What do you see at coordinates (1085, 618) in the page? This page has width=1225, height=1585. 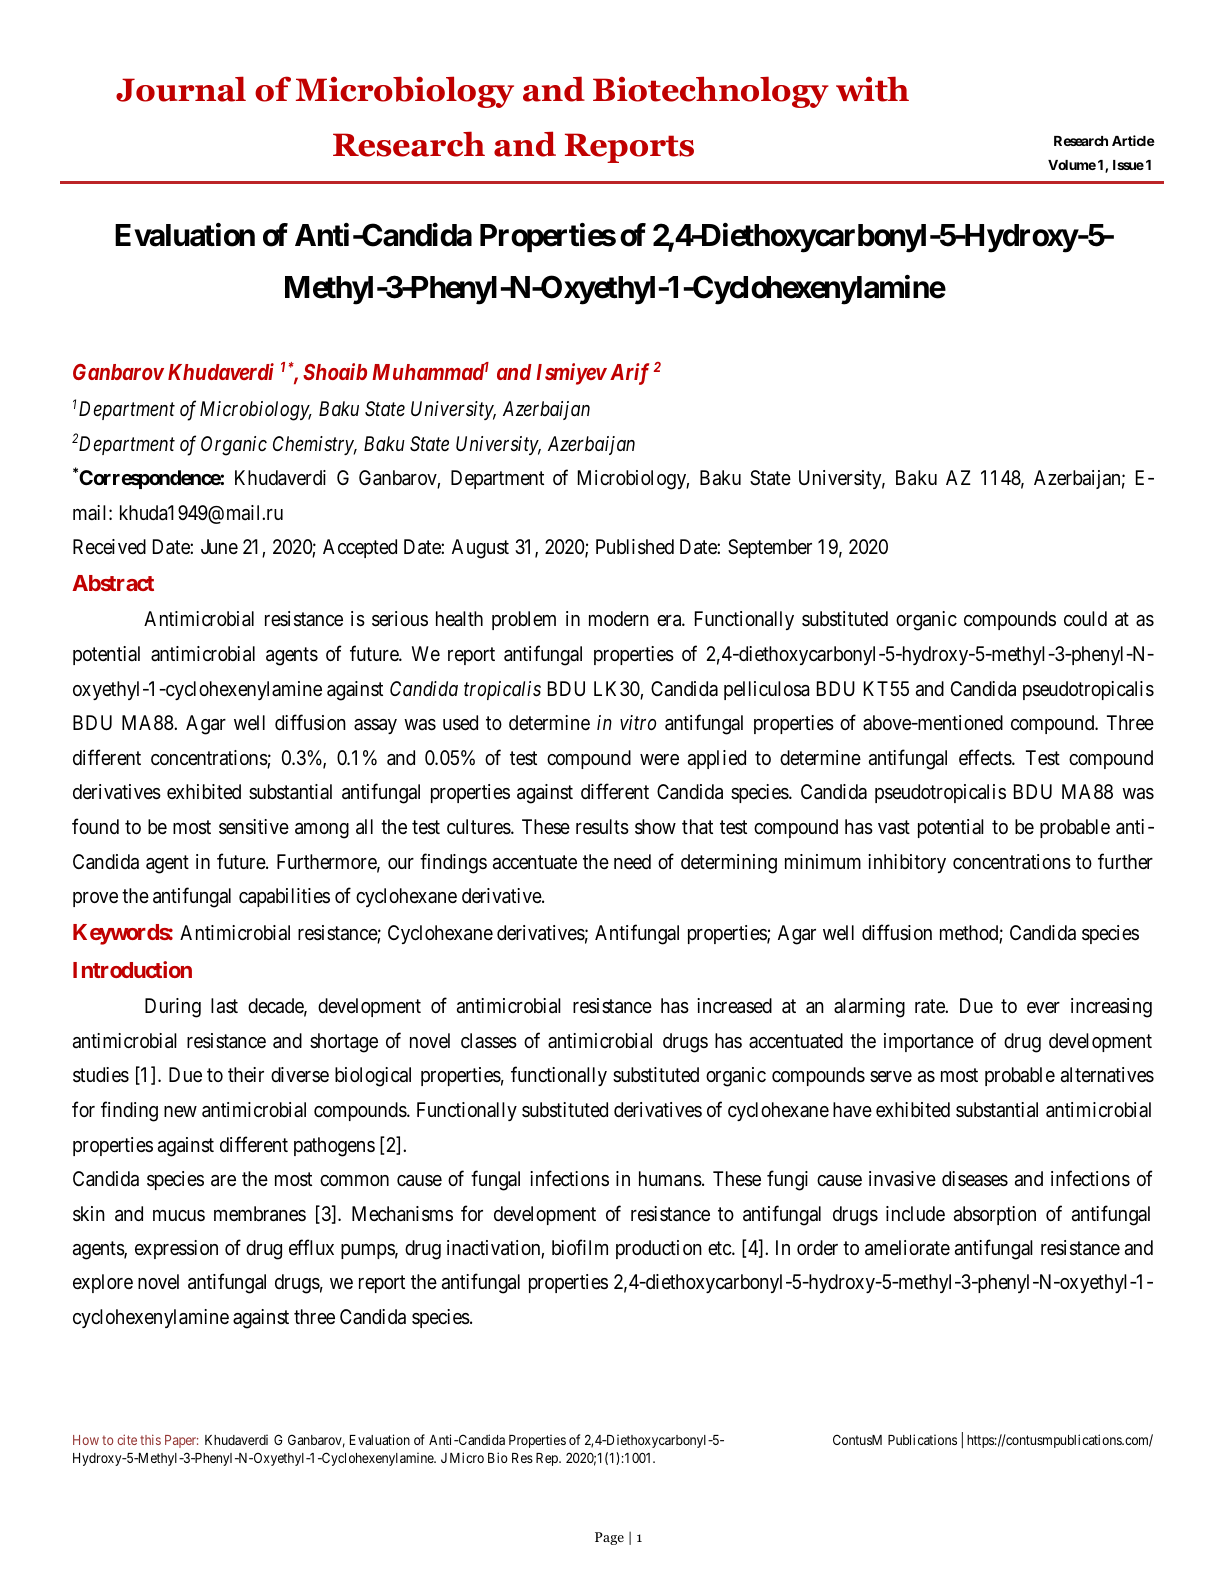 I see `could` at bounding box center [1085, 618].
